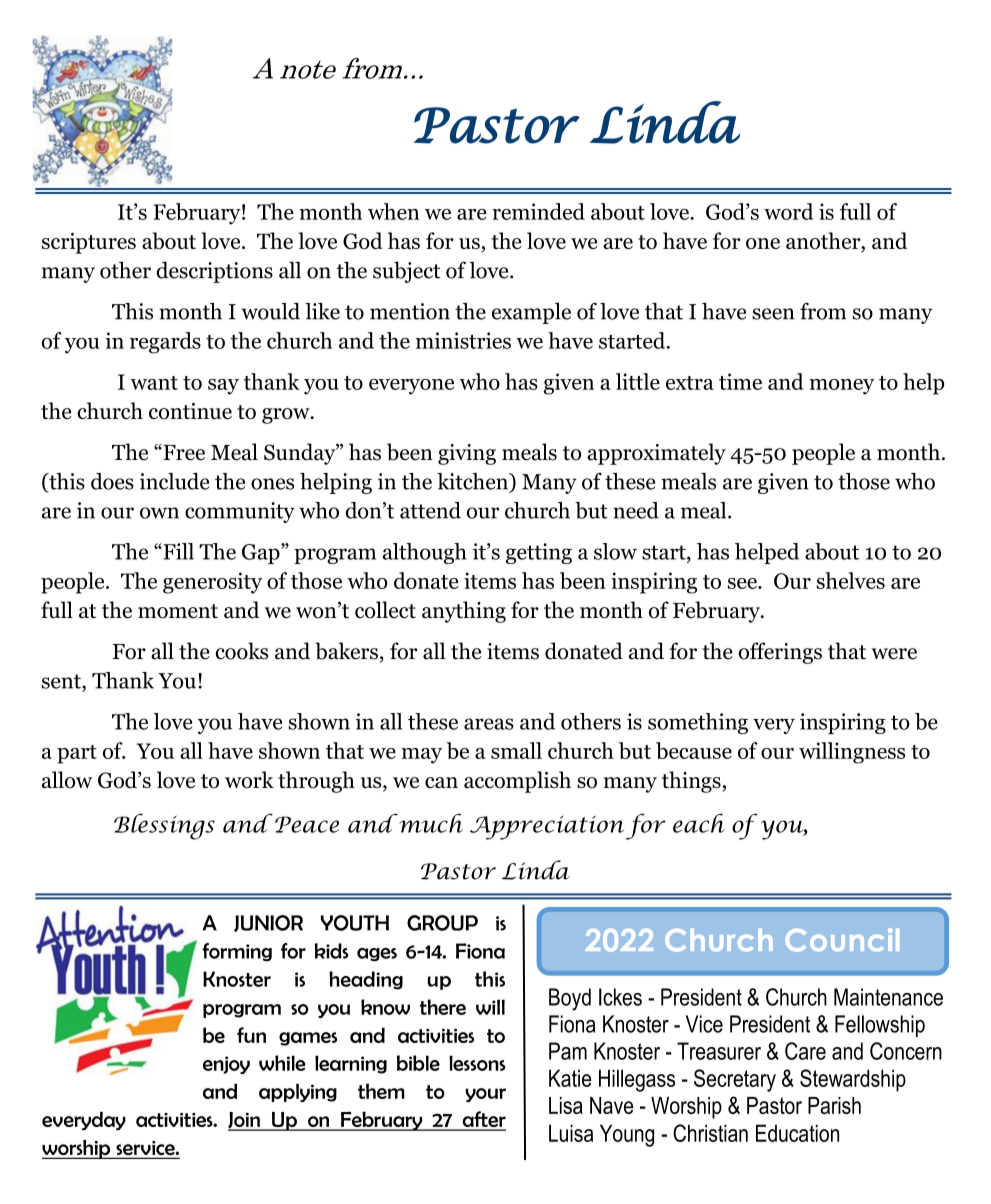 The height and width of the image is (1204, 991). I want to click on GROUP, so click(442, 923).
